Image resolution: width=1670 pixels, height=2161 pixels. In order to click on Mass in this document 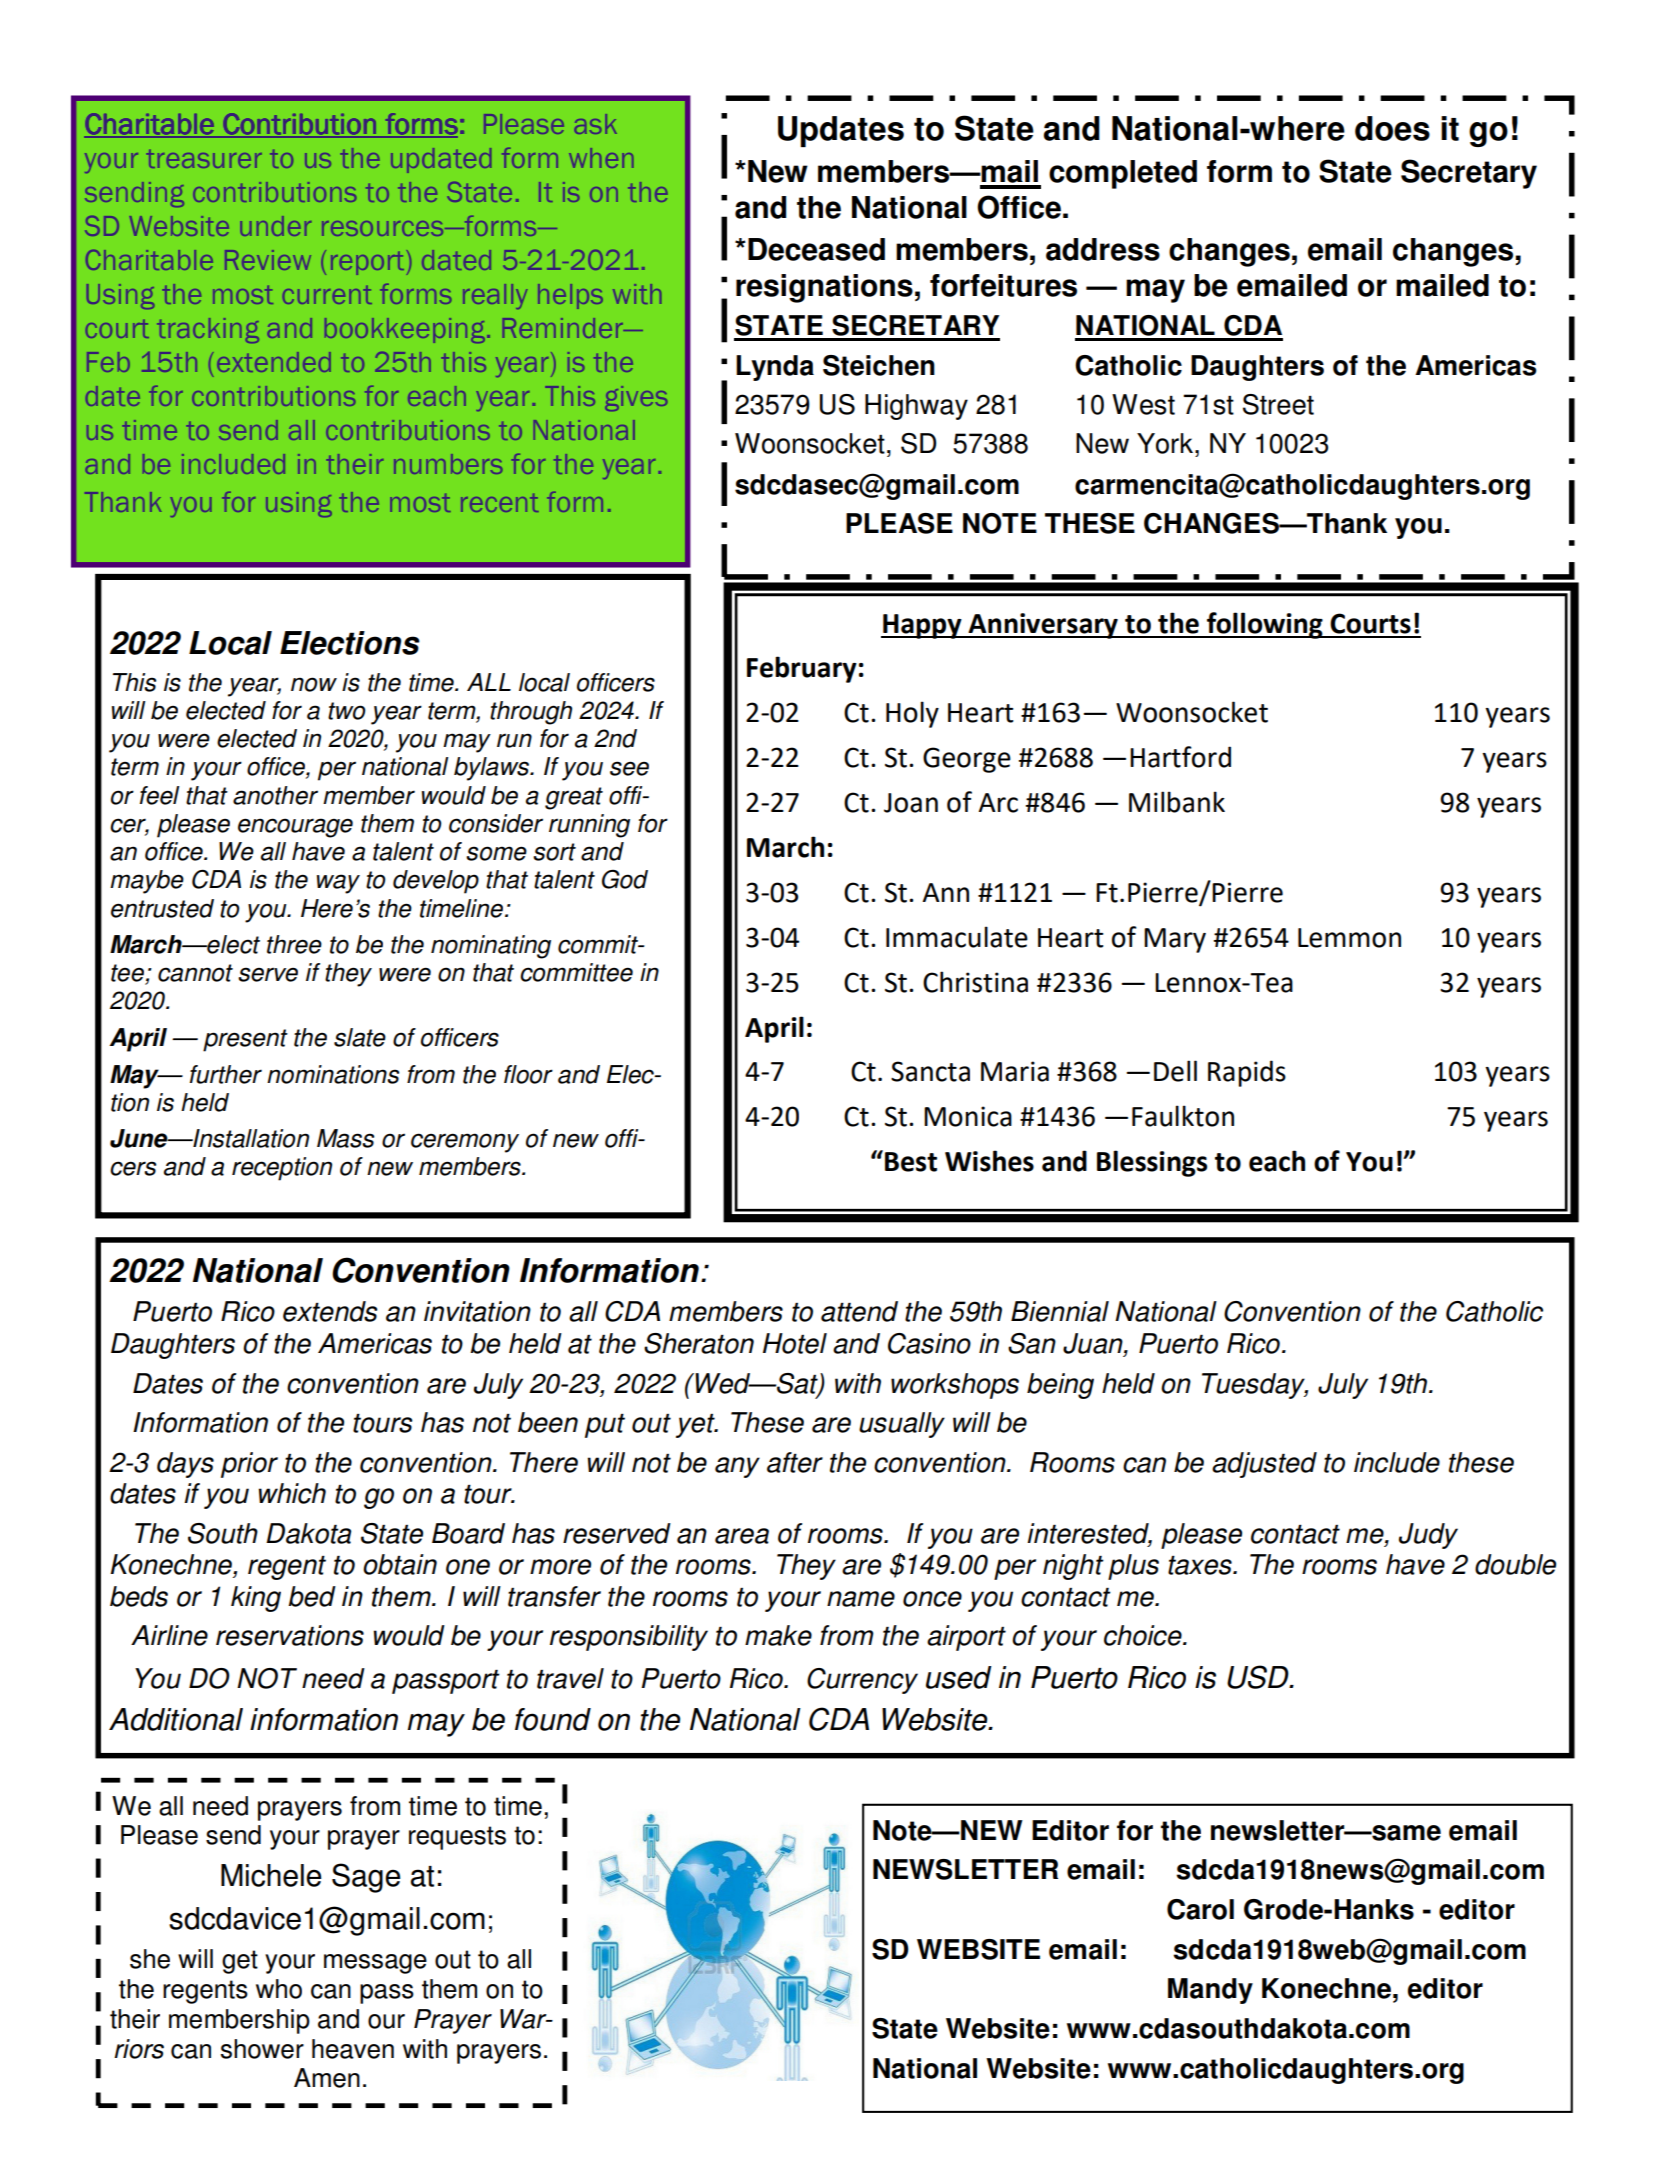, I will do `click(345, 1138)`.
